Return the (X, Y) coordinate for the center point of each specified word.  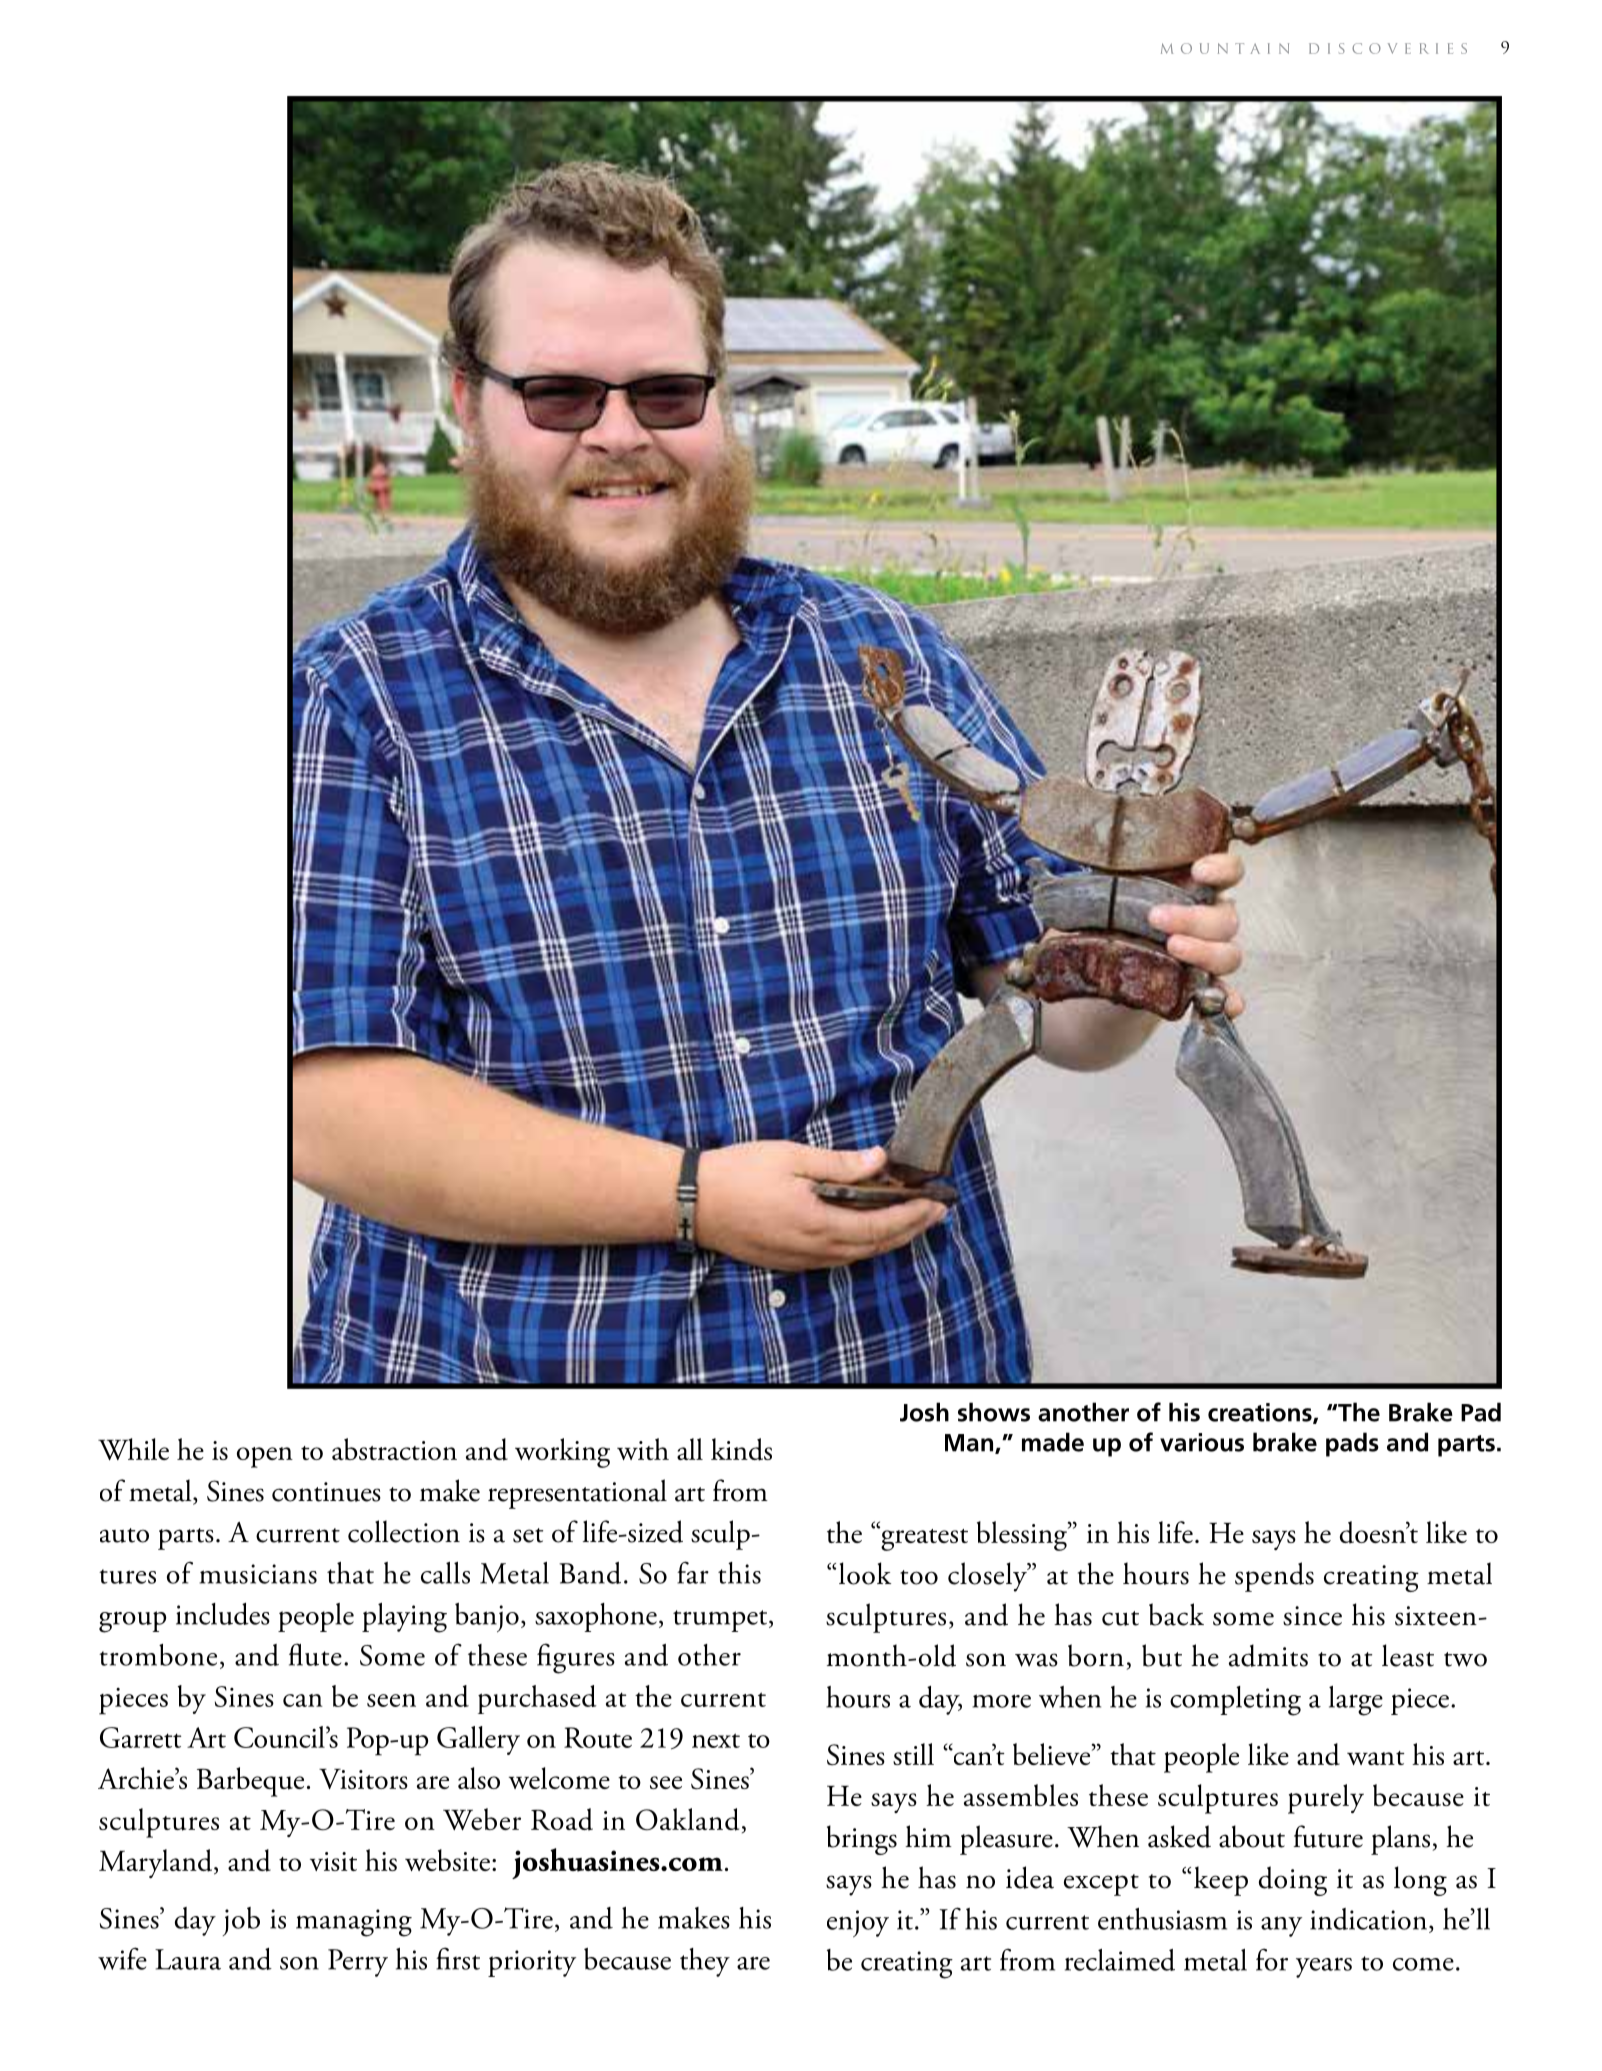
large (1356, 1701)
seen (391, 1700)
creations (1261, 1413)
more (1001, 1701)
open (265, 1457)
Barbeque (250, 1782)
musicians (258, 1574)
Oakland (687, 1819)
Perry (358, 1963)
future (1328, 1836)
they (705, 1962)
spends (1274, 1577)
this (739, 1573)
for (1272, 1959)
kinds (741, 1449)
